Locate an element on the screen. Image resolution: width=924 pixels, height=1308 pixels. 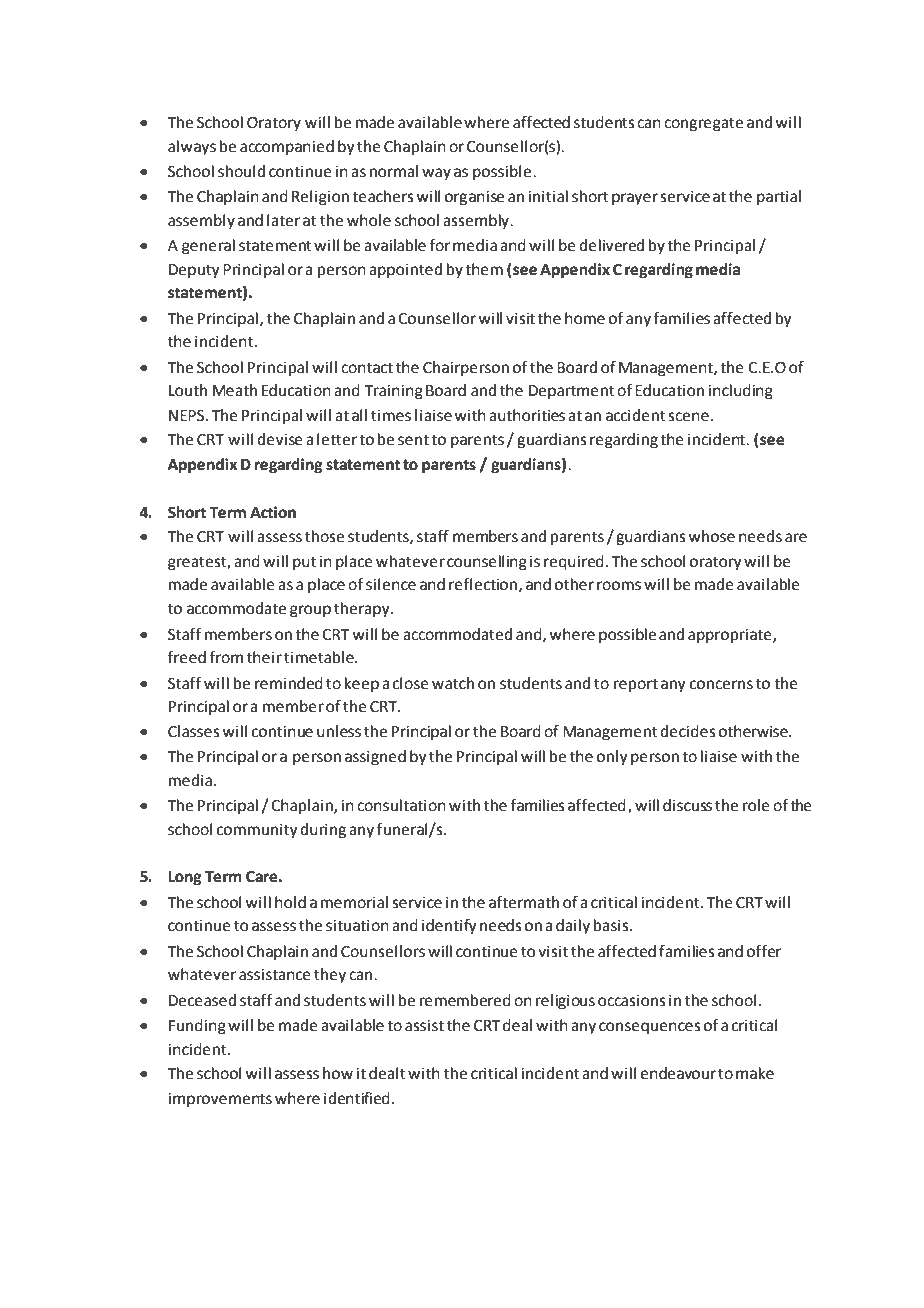
authorities is located at coordinates (527, 415).
